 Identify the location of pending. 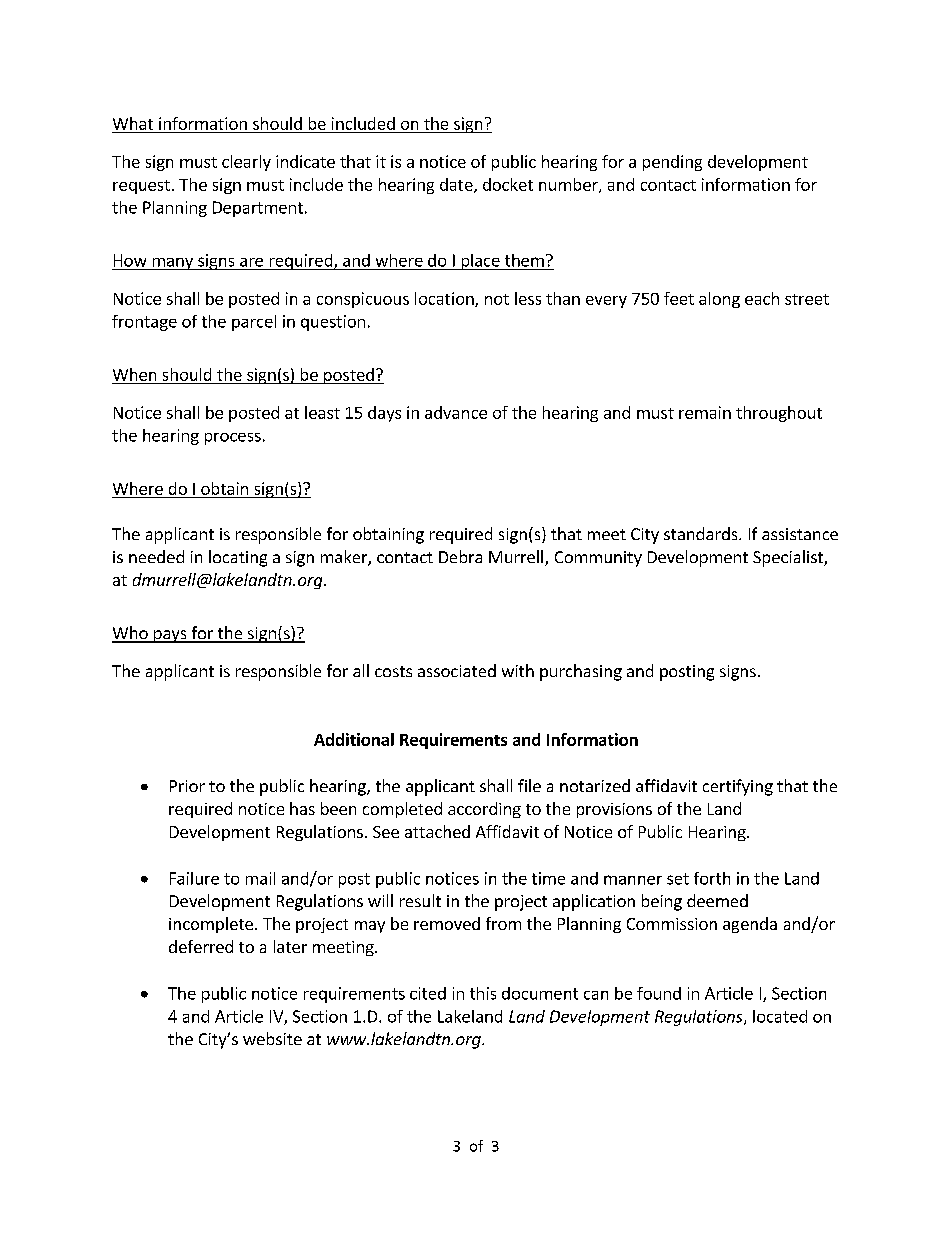
(672, 163).
